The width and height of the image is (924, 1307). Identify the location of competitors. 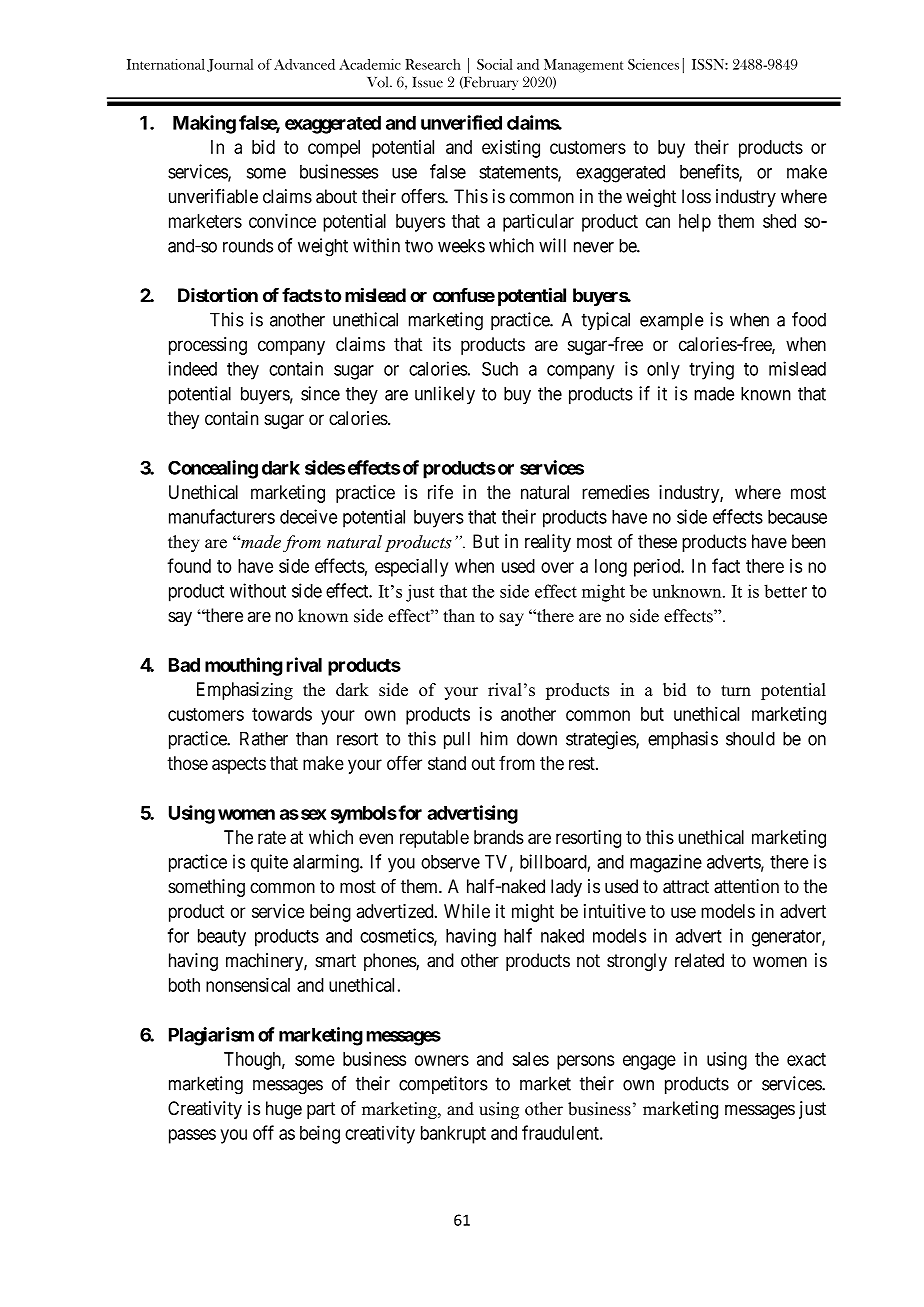
(443, 1085).
